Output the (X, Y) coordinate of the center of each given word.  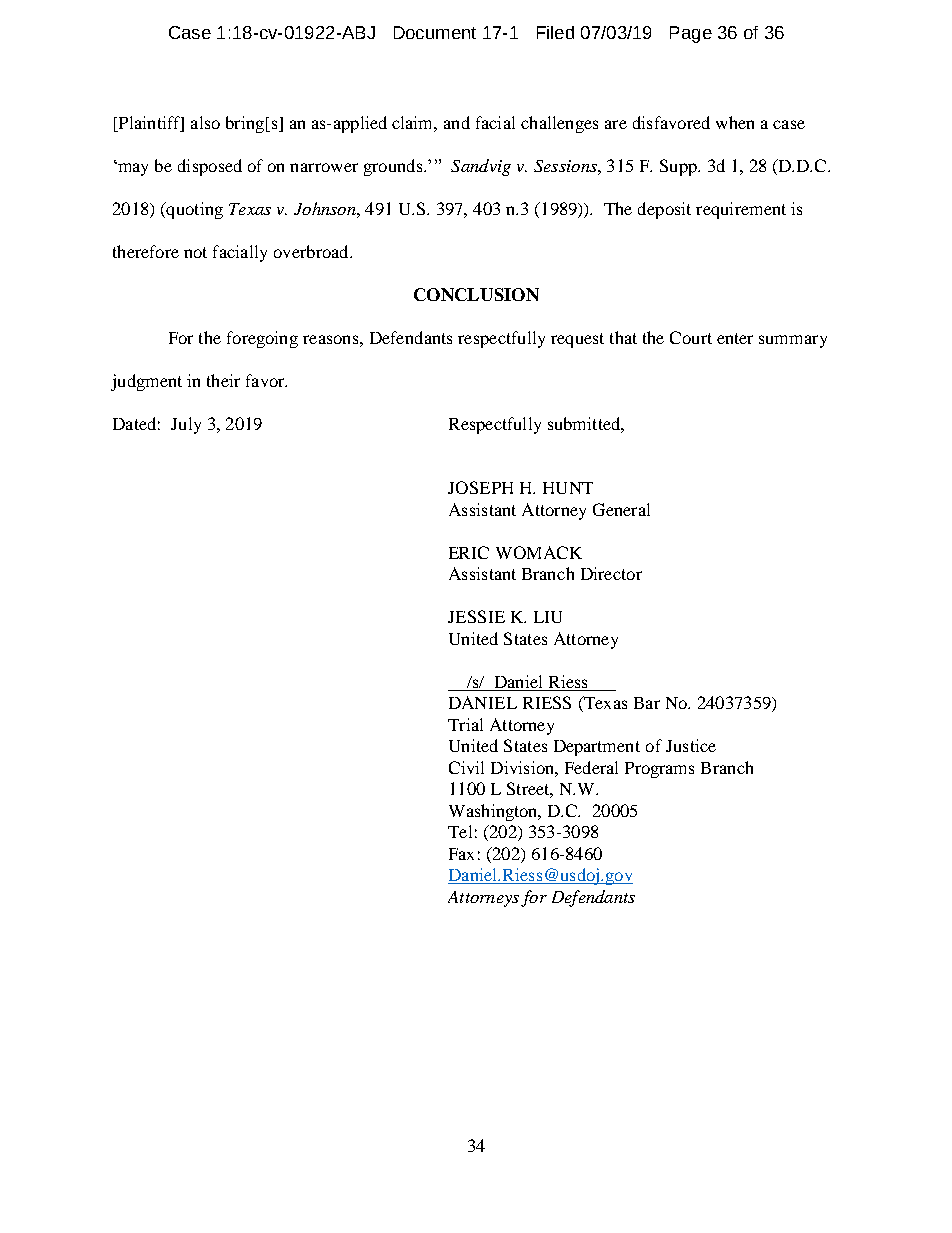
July (186, 425)
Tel (460, 831)
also (205, 122)
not (195, 252)
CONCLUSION (476, 294)
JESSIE (476, 616)
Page (691, 34)
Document (435, 32)
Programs (659, 770)
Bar (647, 703)
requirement (741, 210)
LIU (548, 617)
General (621, 509)
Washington (494, 812)
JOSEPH (480, 487)
